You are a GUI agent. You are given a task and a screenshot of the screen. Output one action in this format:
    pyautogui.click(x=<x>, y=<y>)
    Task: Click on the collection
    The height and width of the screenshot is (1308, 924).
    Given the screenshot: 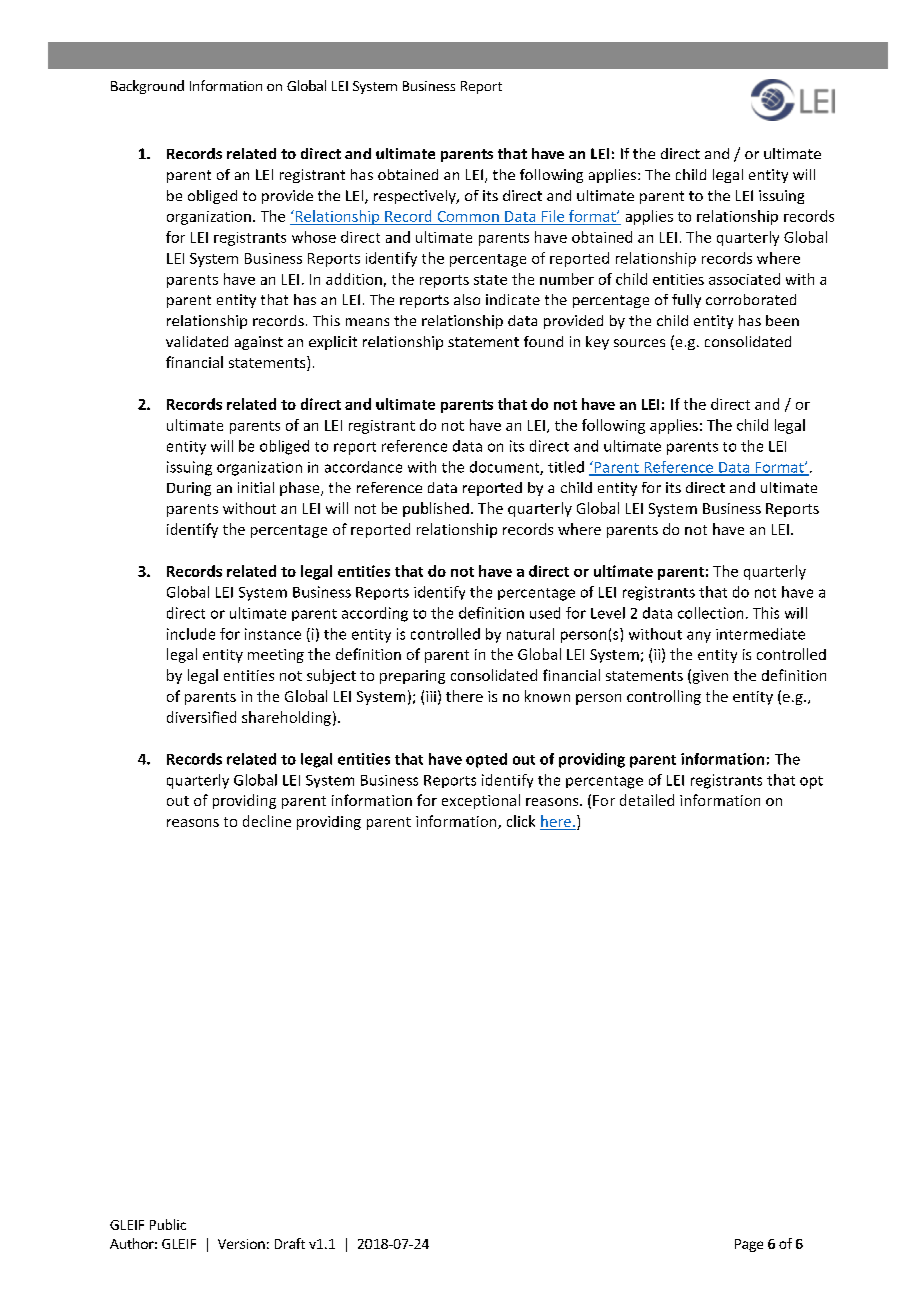 What is the action you would take?
    pyautogui.click(x=710, y=613)
